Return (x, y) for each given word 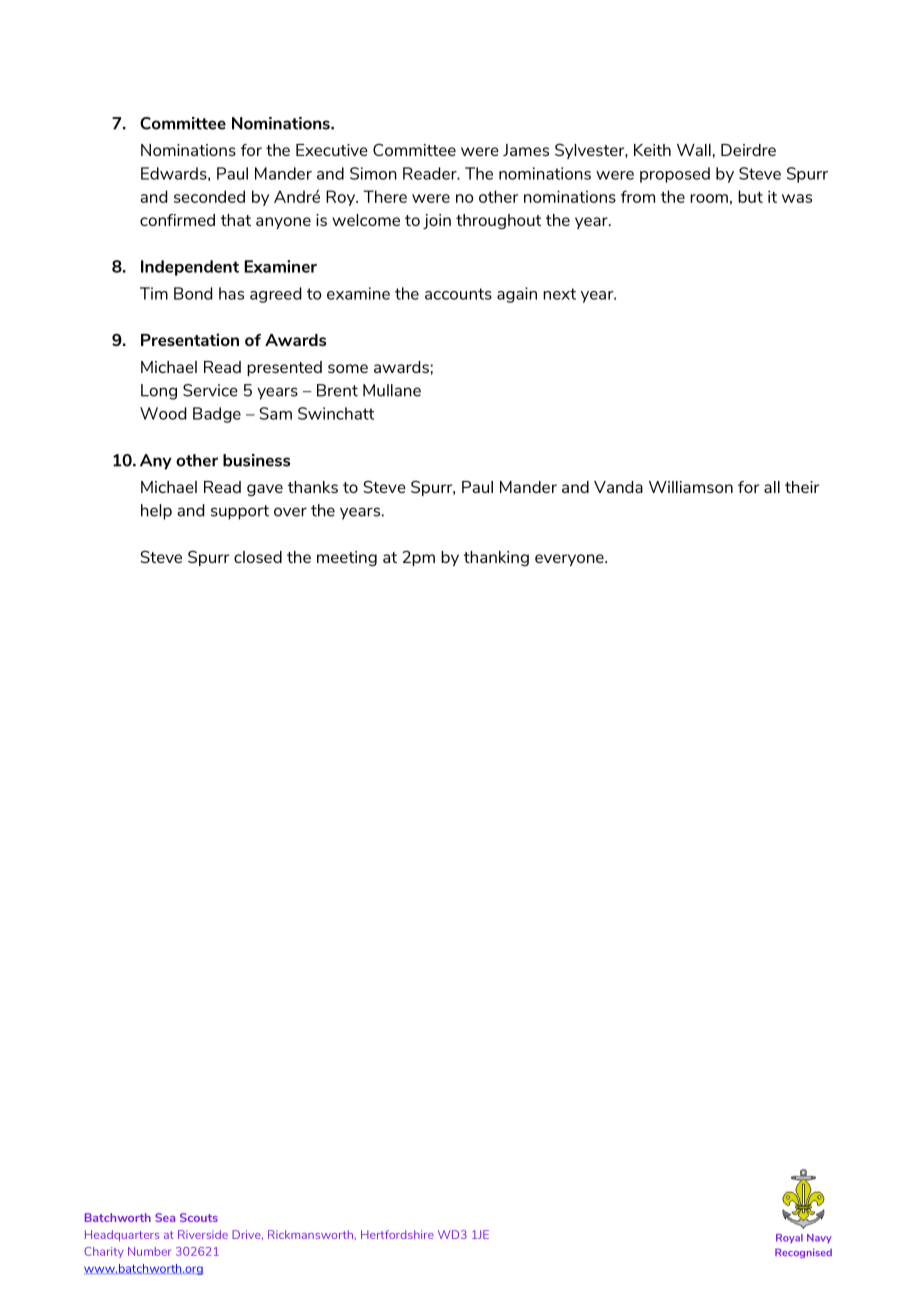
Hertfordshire (397, 1234)
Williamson (691, 487)
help (156, 512)
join (437, 221)
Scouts (199, 1217)
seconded (209, 196)
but (750, 196)
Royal (789, 1238)
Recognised (803, 1253)
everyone (570, 560)
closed (258, 557)
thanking (496, 558)
